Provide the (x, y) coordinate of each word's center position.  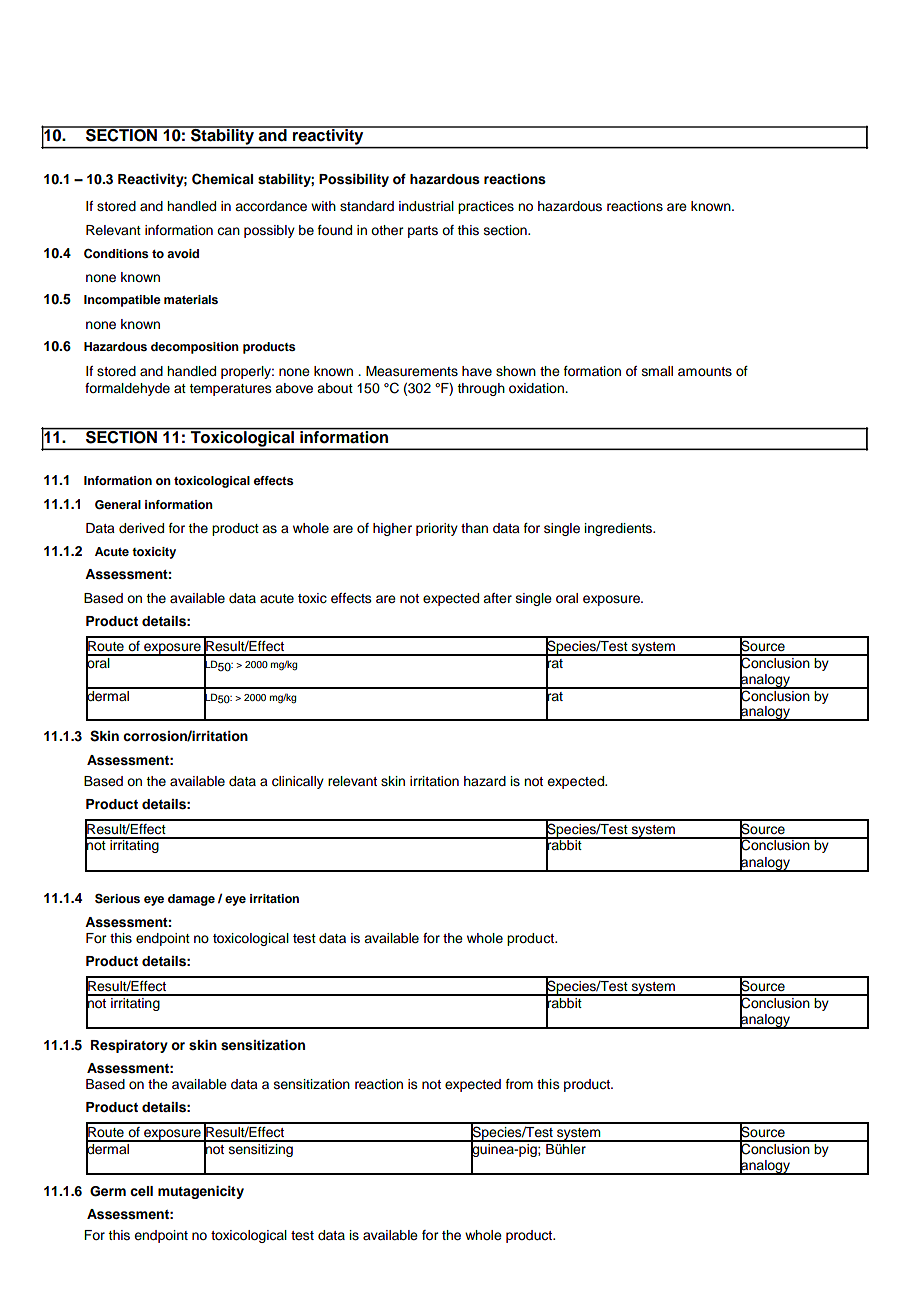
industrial (426, 206)
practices (486, 207)
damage (191, 900)
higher (392, 529)
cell (141, 1191)
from (519, 1084)
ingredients (620, 529)
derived (141, 528)
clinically (298, 782)
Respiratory (129, 1046)
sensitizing (260, 1149)
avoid (183, 253)
